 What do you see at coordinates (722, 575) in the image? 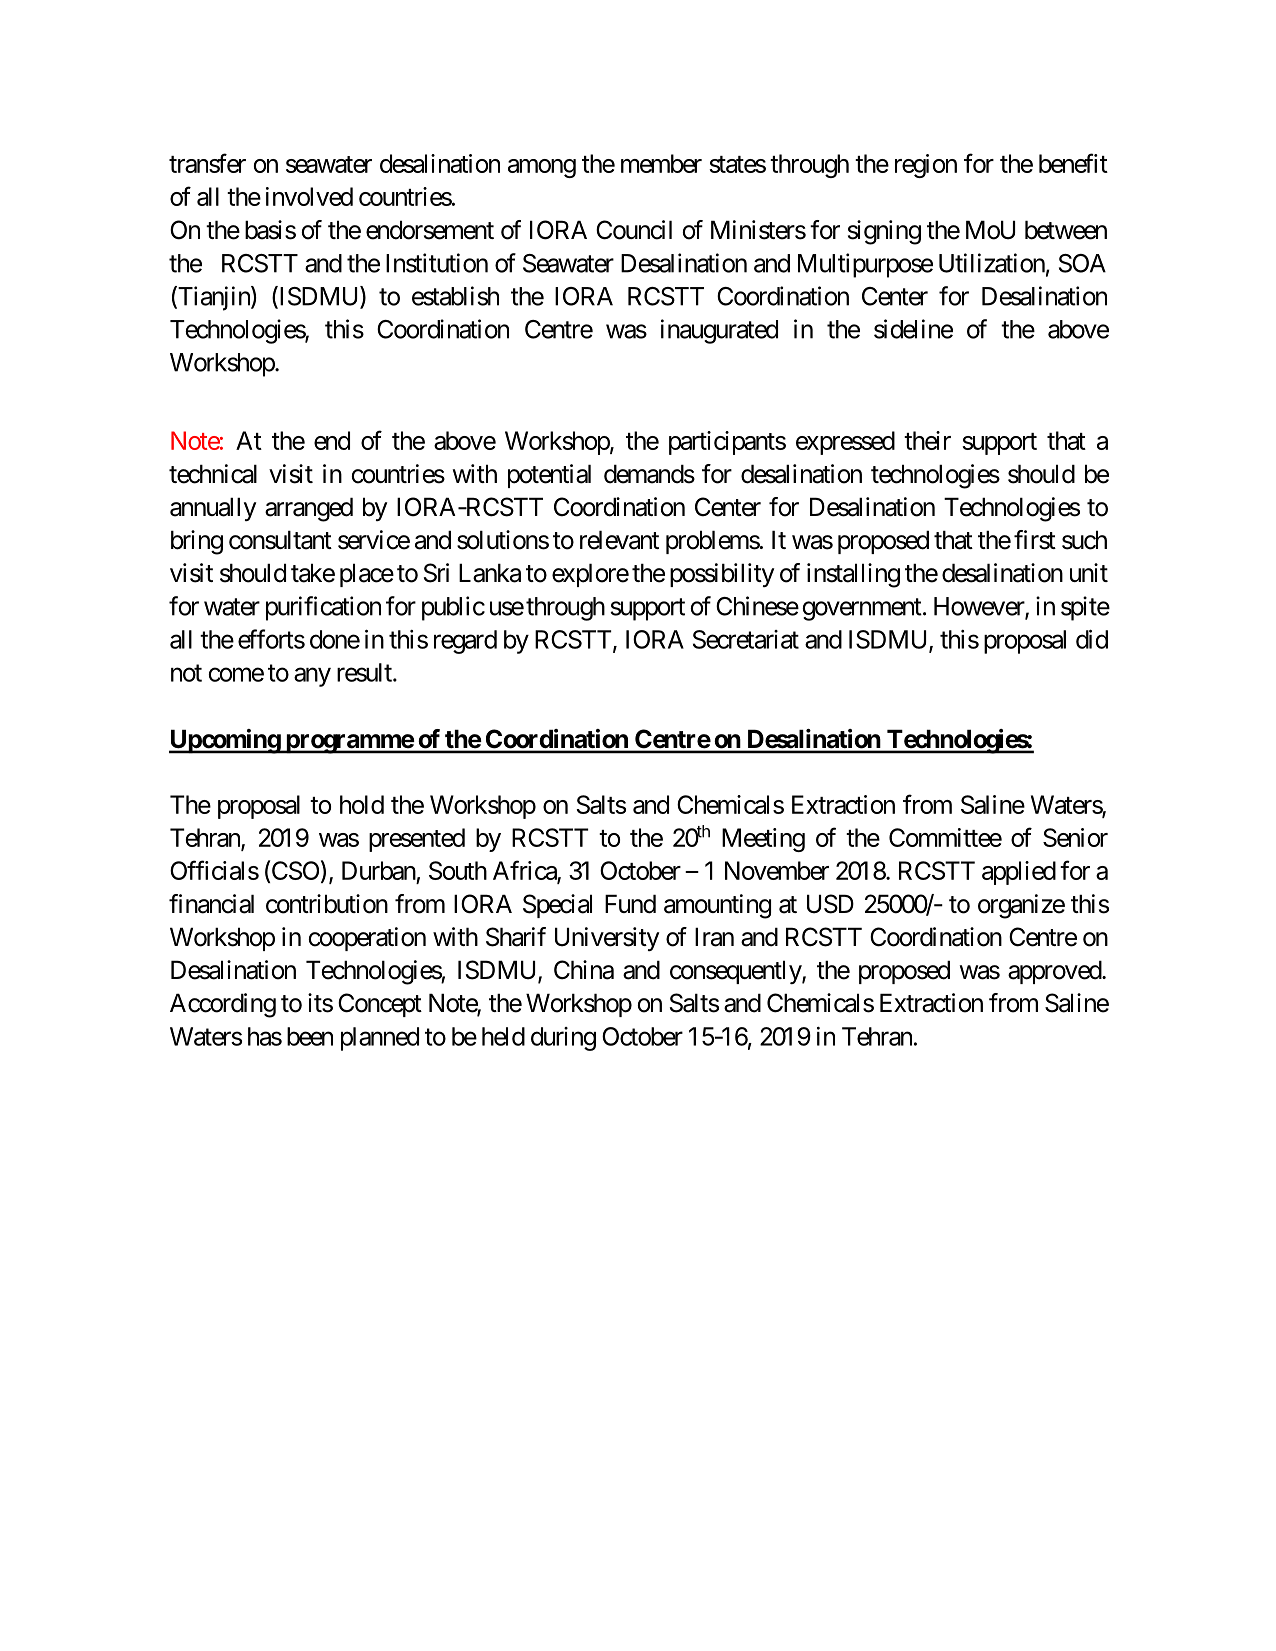
I see `possibility` at bounding box center [722, 575].
